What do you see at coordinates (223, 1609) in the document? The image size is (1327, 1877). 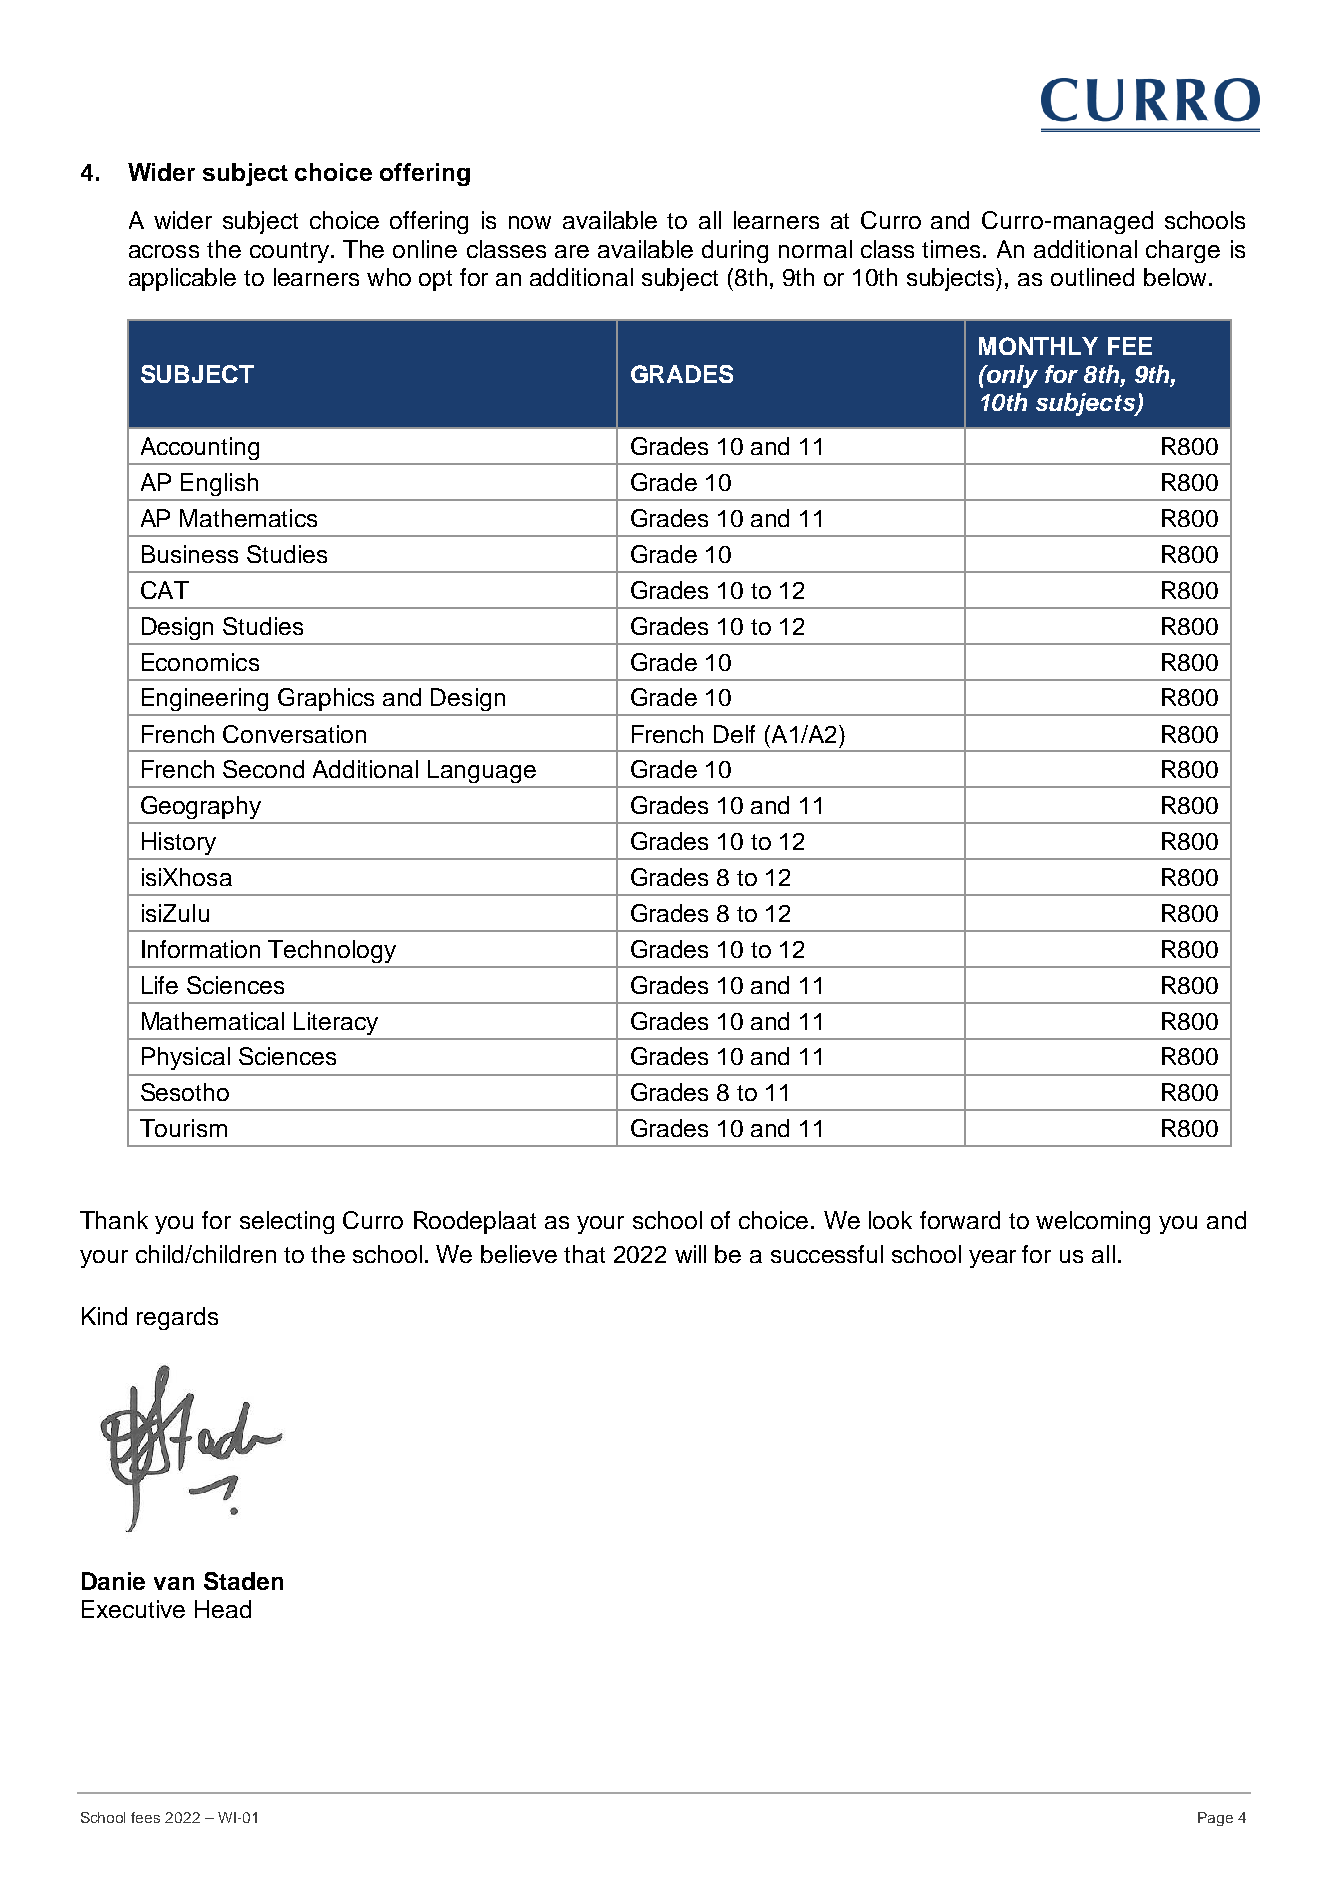 I see `Head` at bounding box center [223, 1609].
